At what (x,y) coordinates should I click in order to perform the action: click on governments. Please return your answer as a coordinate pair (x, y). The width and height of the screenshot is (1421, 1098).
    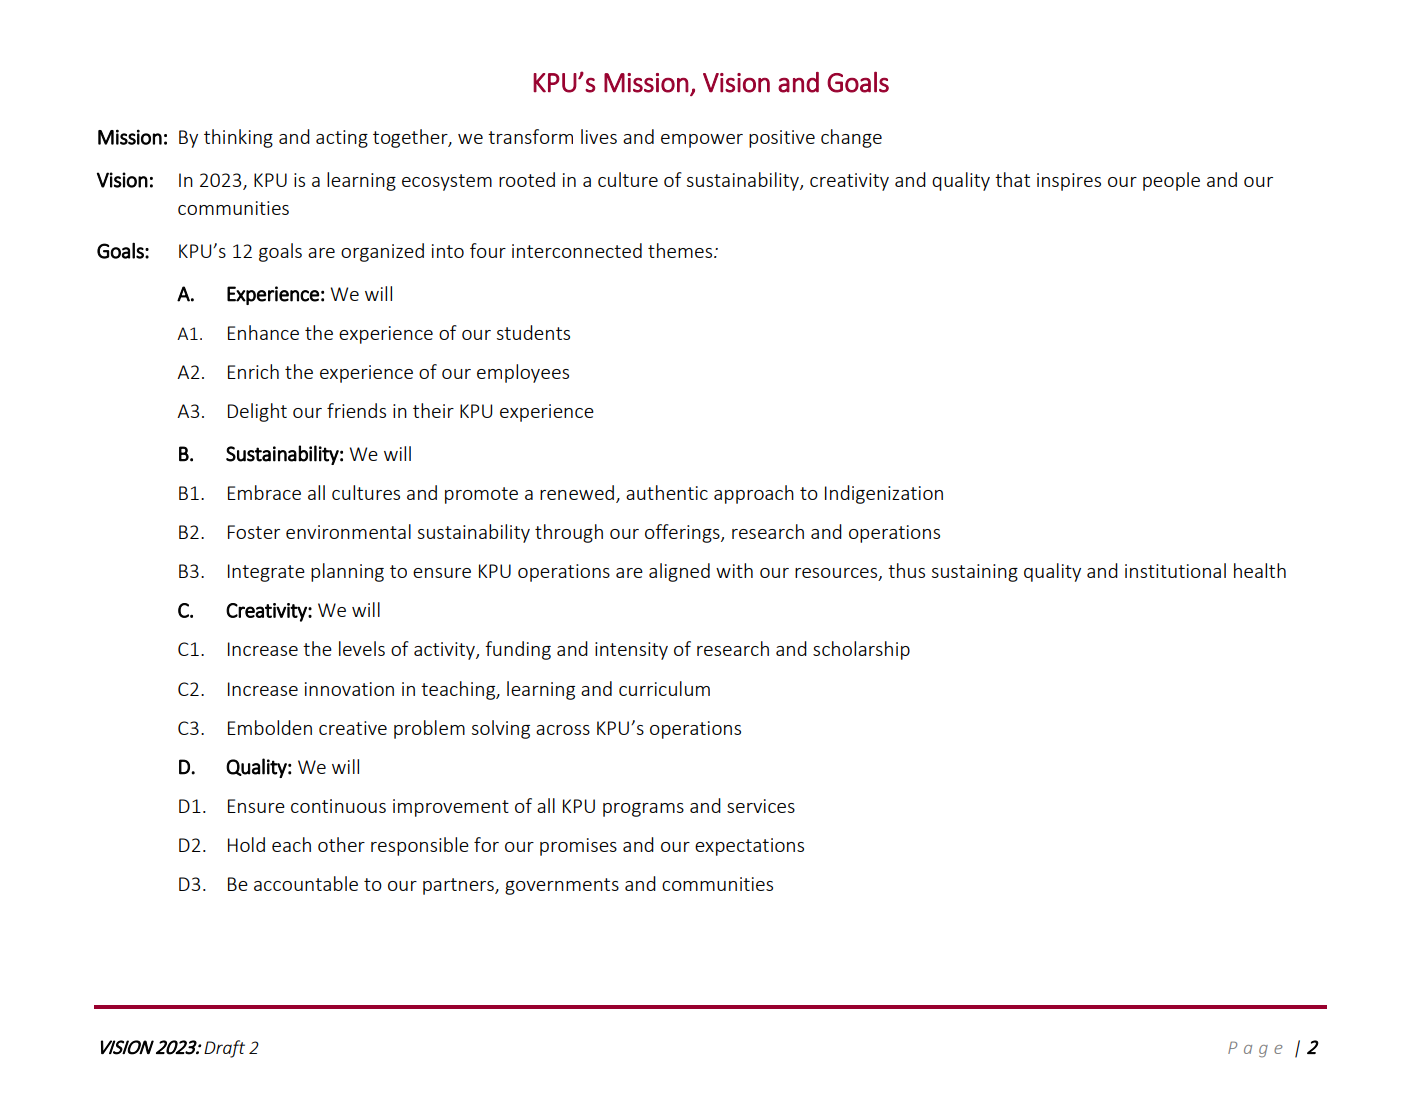
    Looking at the image, I should click on (562, 886).
